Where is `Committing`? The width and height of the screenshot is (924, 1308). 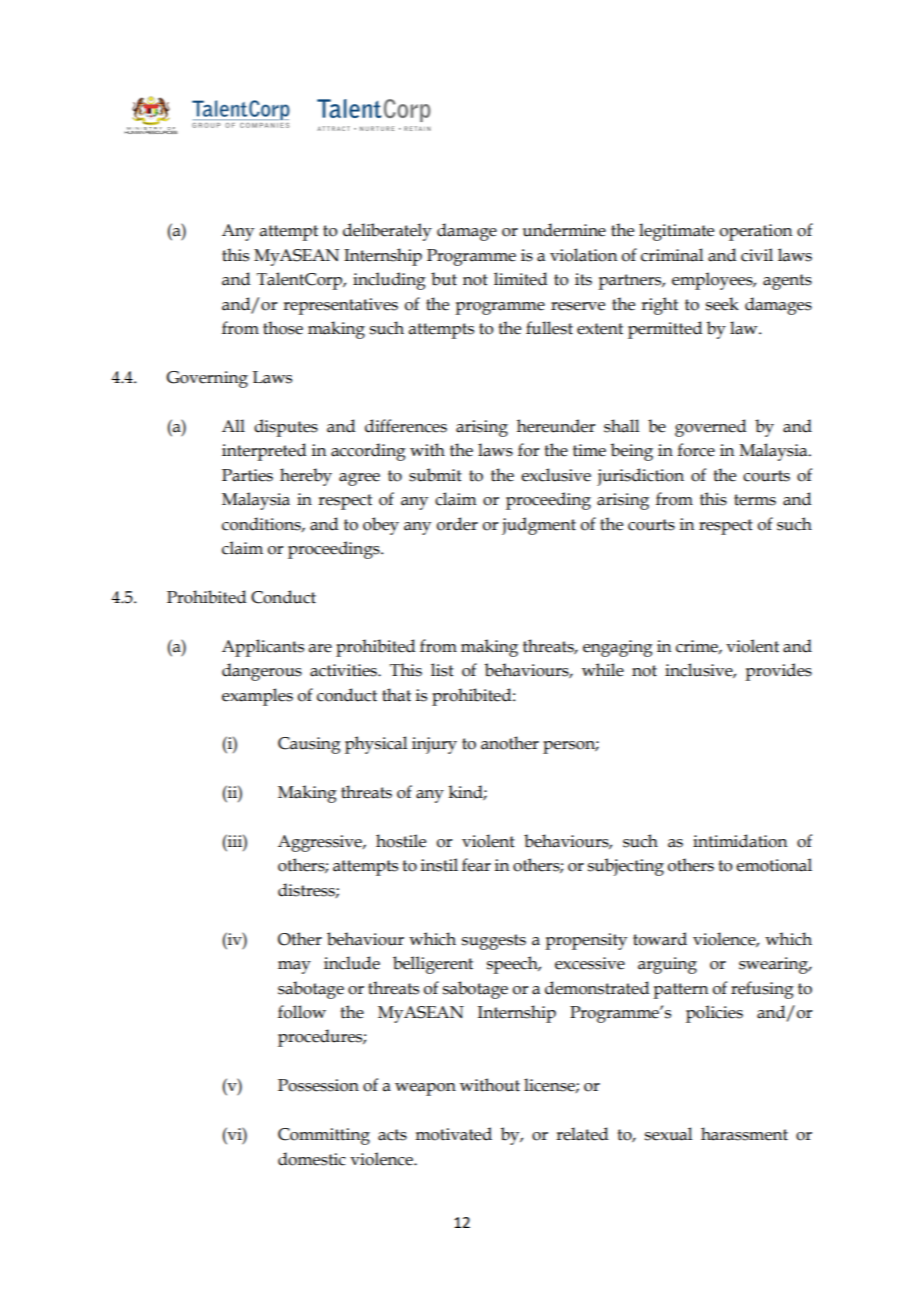 Committing is located at coordinates (324, 1136).
